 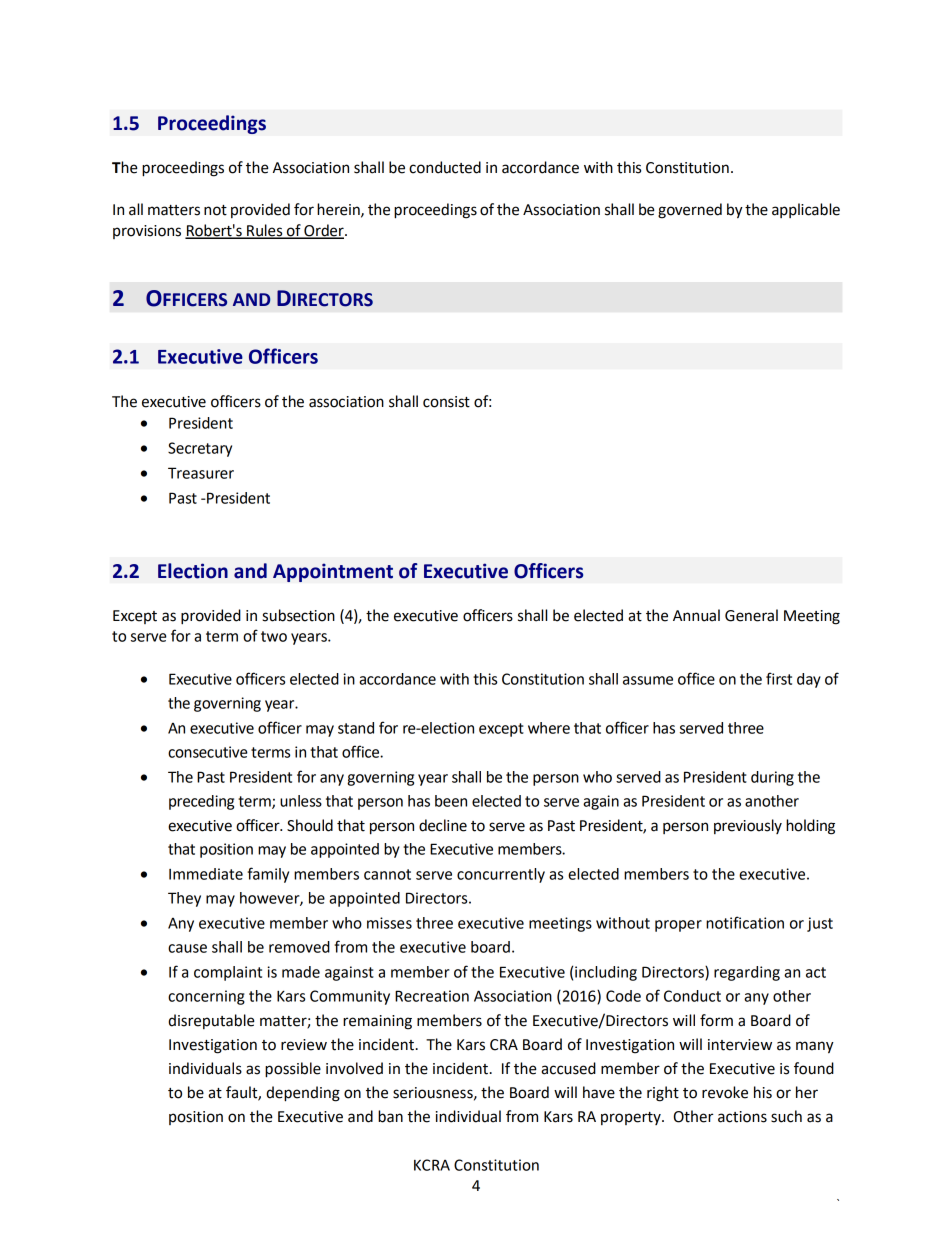 I want to click on two, so click(x=274, y=636).
